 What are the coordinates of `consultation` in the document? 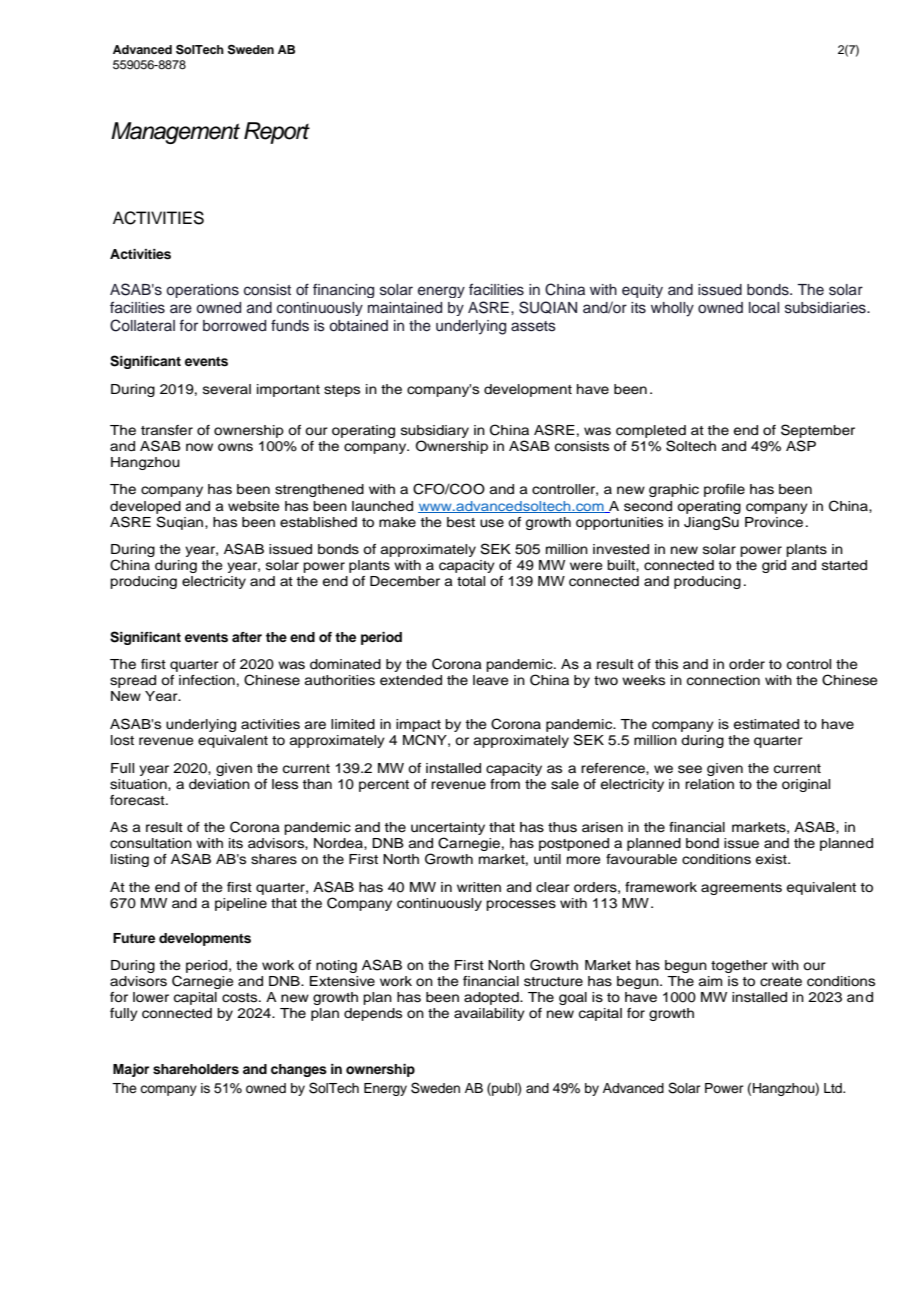 It's located at (151, 843).
